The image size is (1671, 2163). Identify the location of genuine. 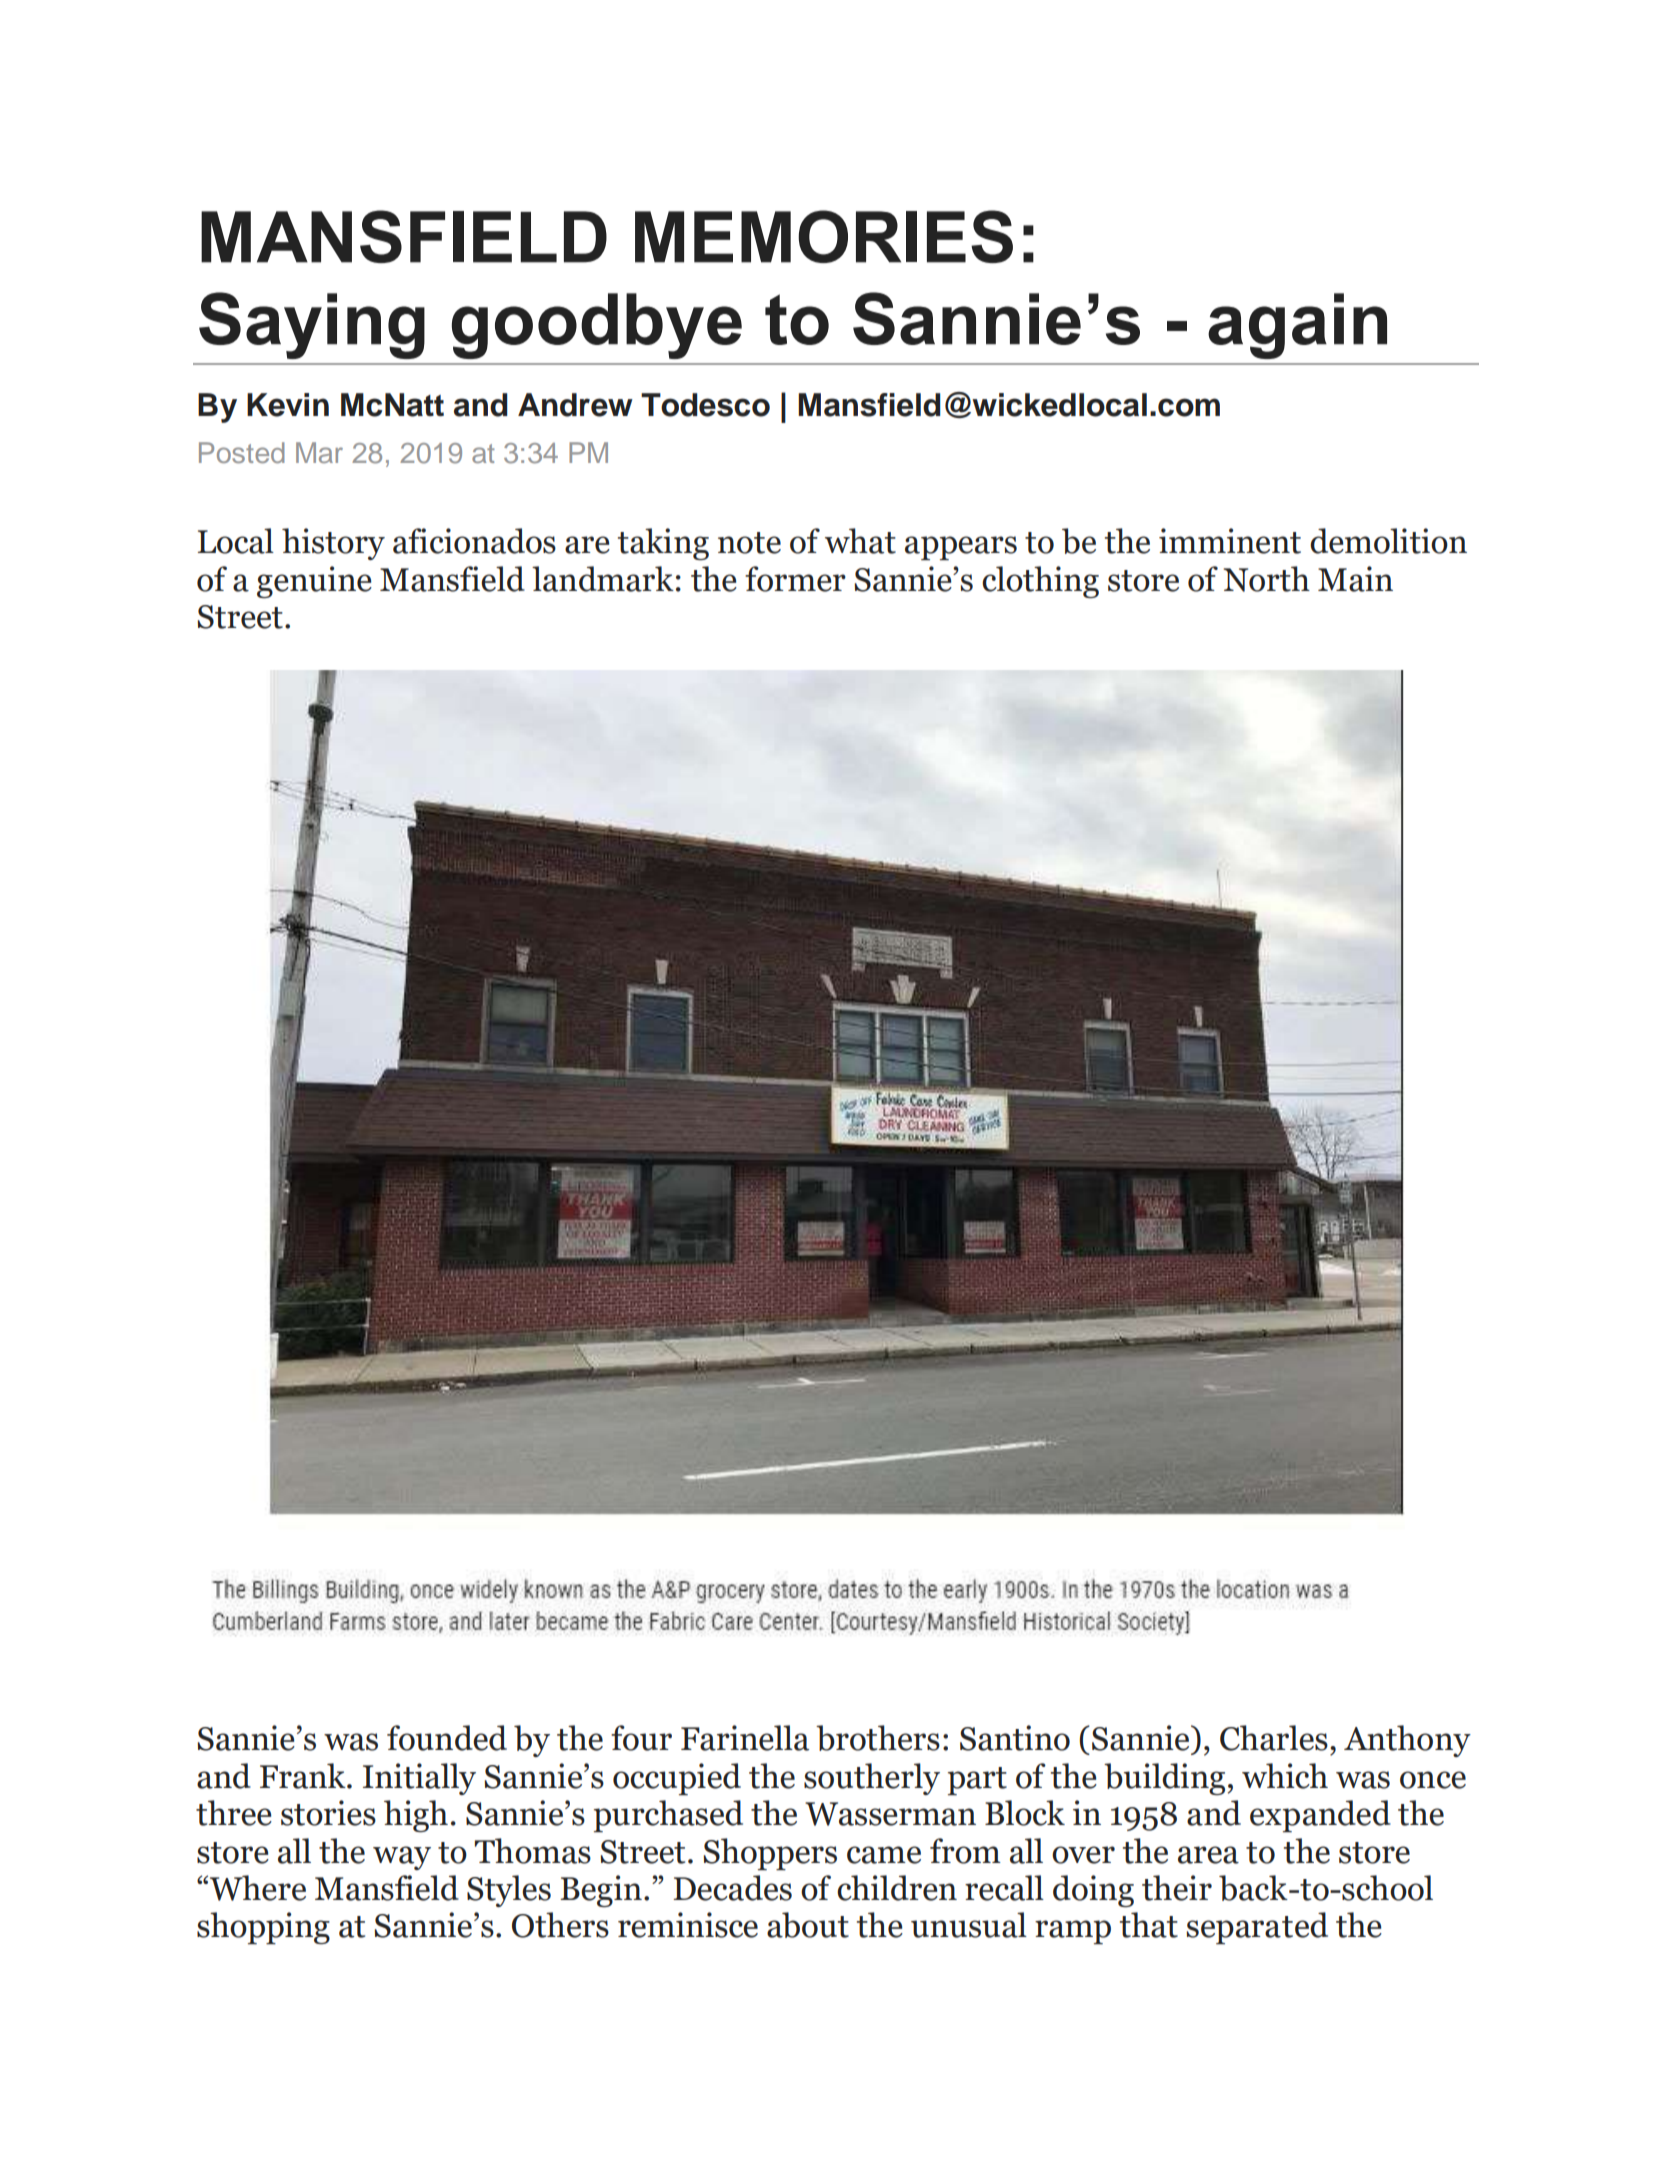
(314, 582).
